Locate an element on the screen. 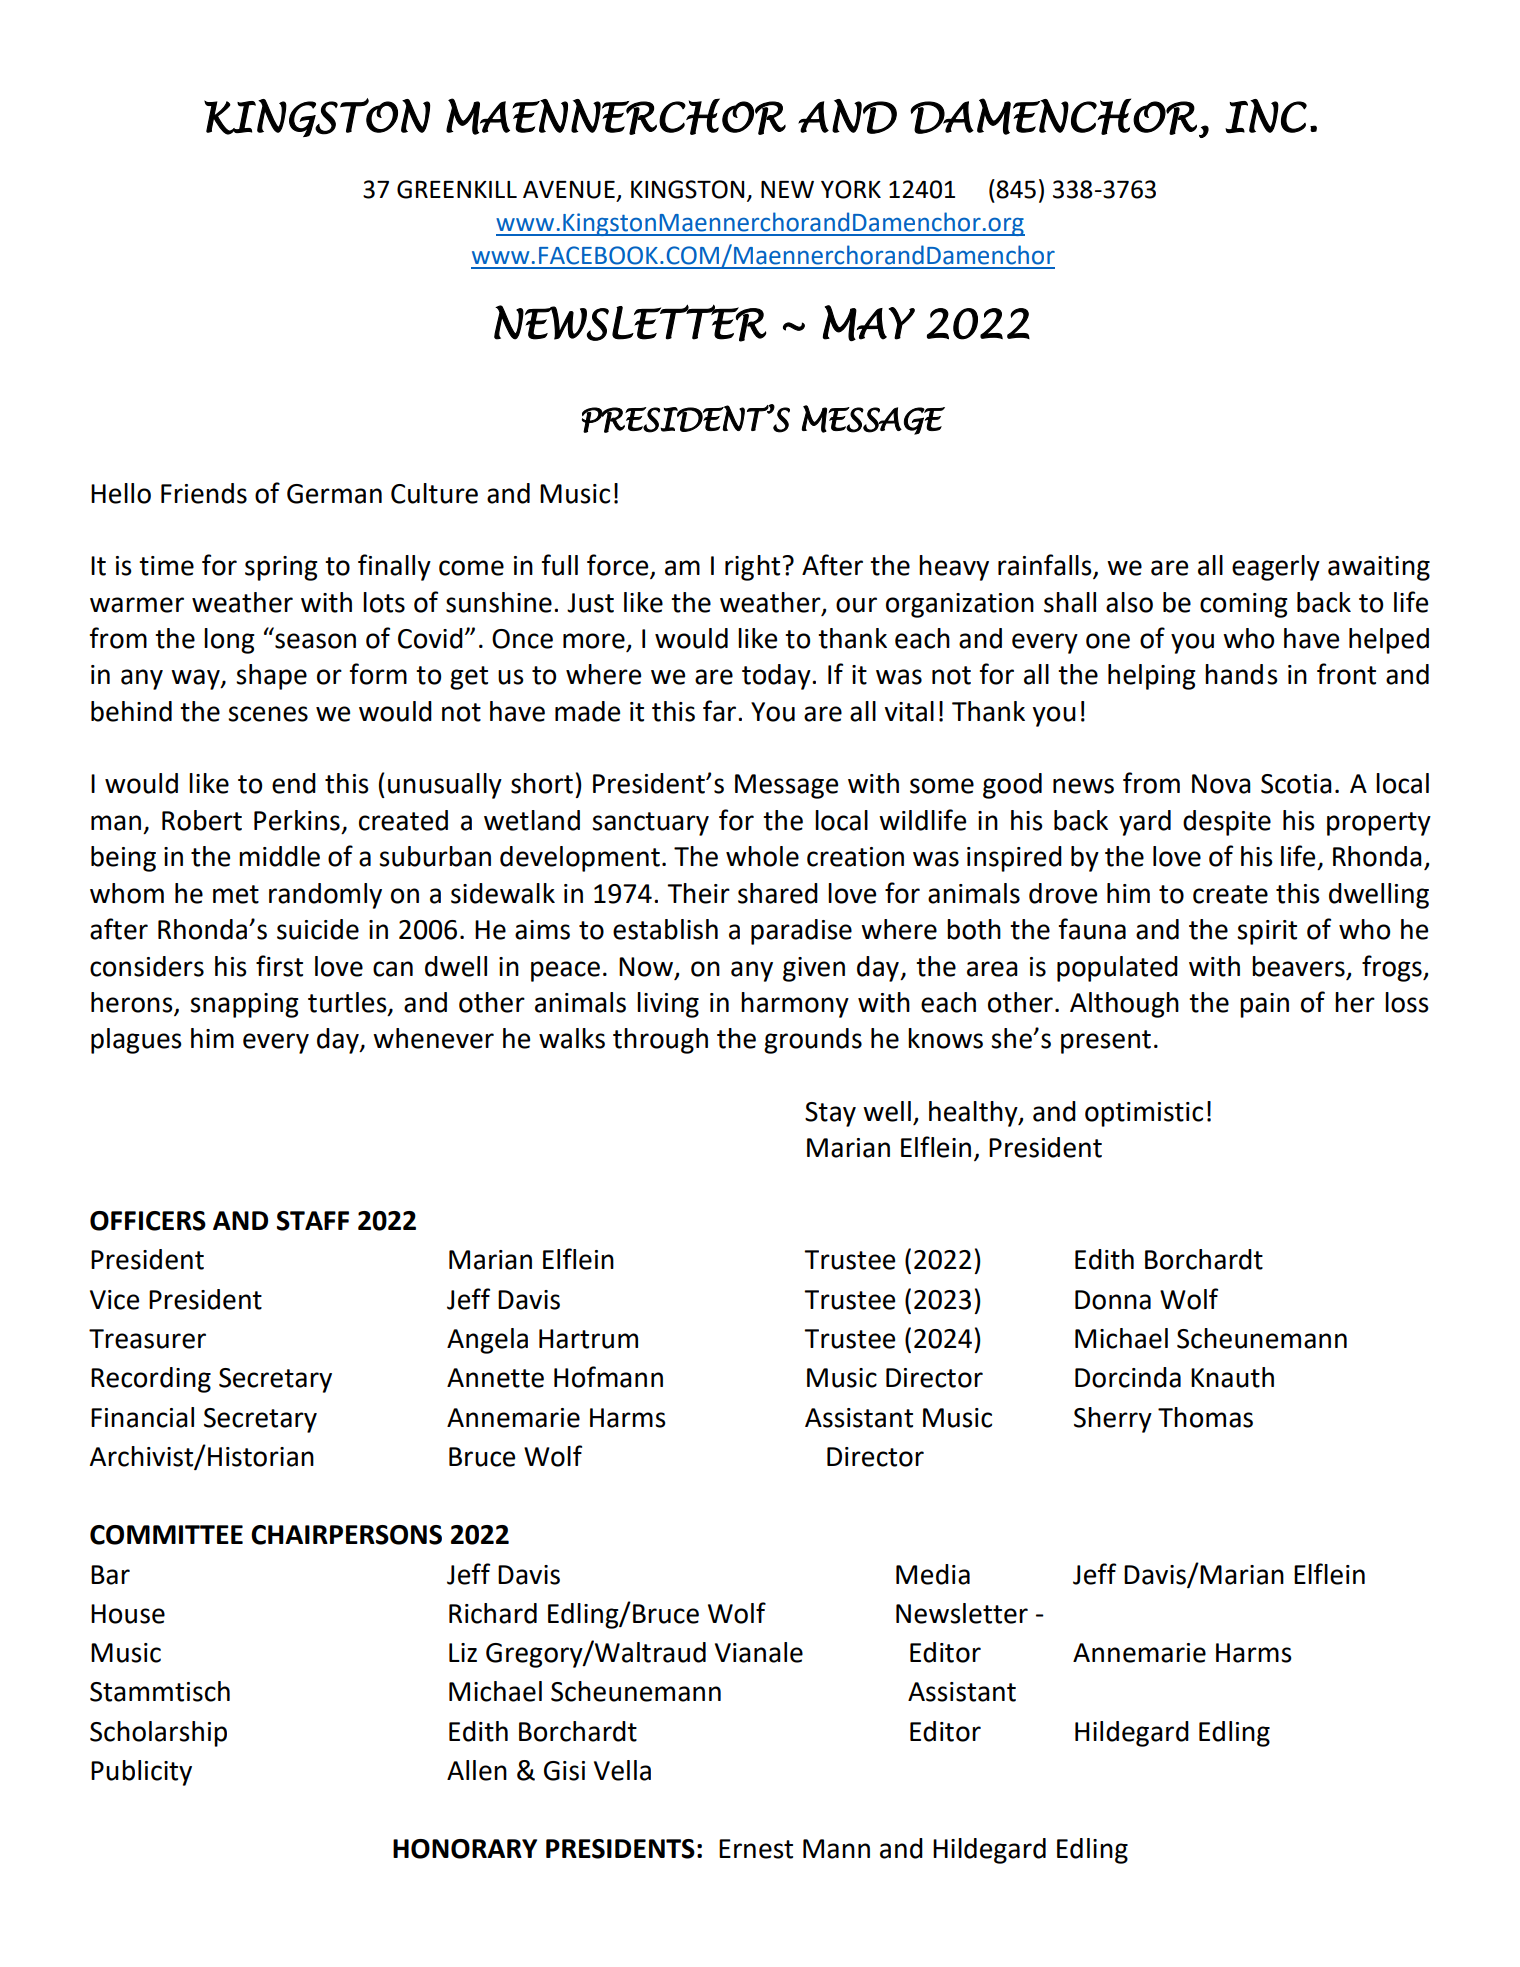 The width and height of the screenshot is (1520, 1967). Stay is located at coordinates (830, 1114).
